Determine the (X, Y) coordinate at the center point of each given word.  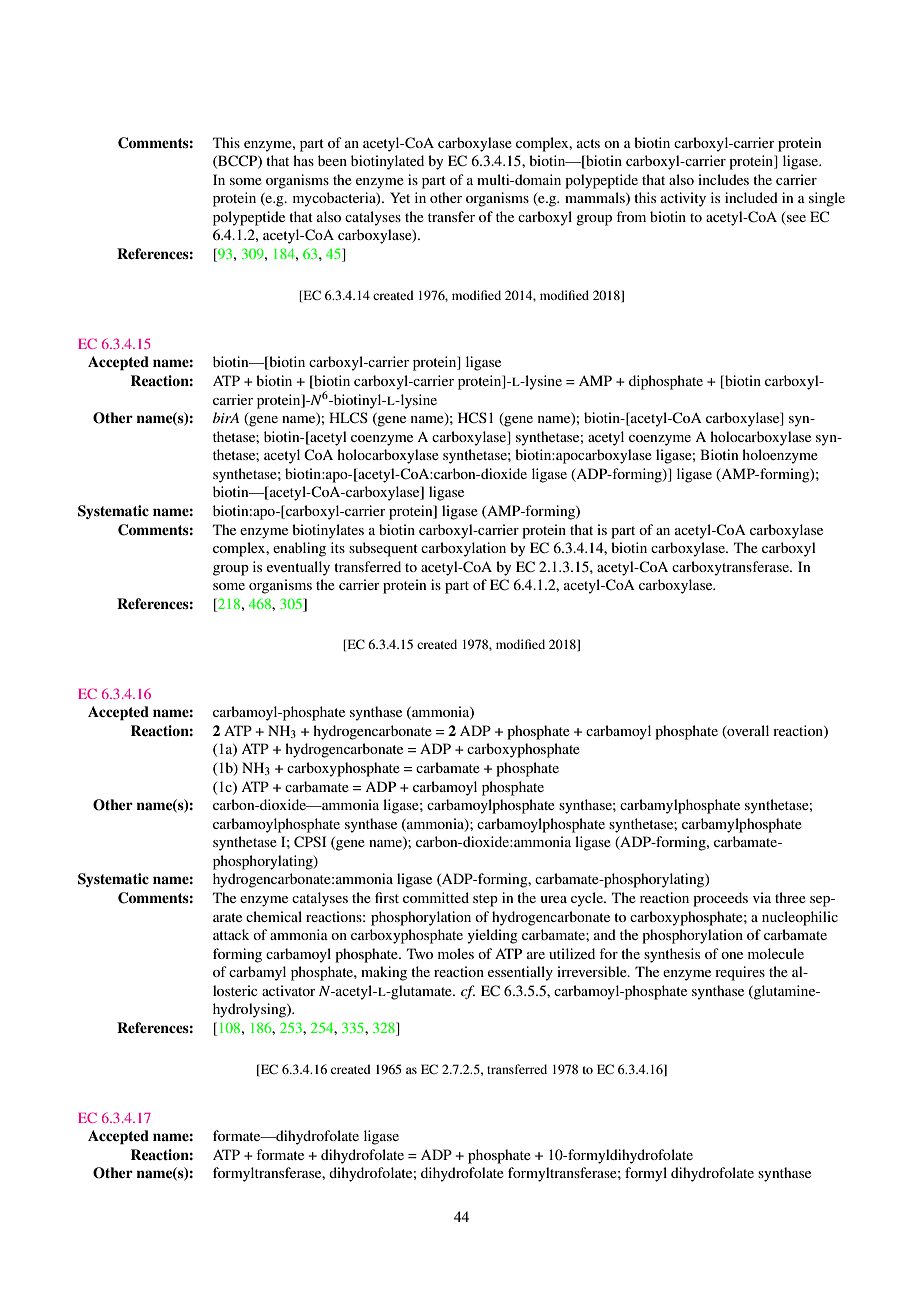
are (536, 955)
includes (723, 179)
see (795, 220)
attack (231, 934)
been (332, 160)
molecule (776, 953)
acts (588, 143)
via (762, 897)
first (387, 897)
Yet (400, 197)
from (631, 216)
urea (554, 899)
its (338, 547)
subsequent (383, 549)
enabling (299, 549)
